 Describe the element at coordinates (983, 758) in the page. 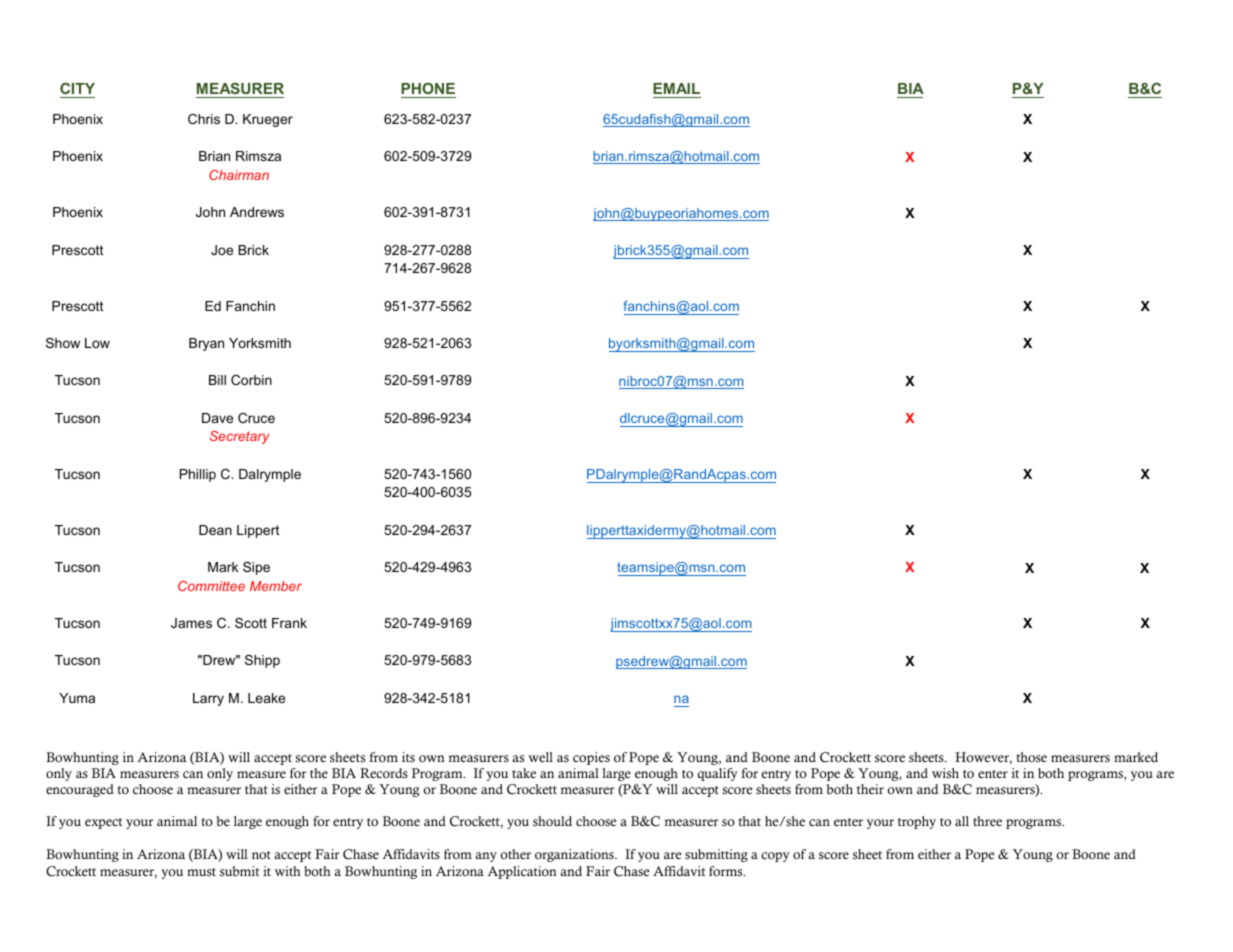

I see `However` at that location.
